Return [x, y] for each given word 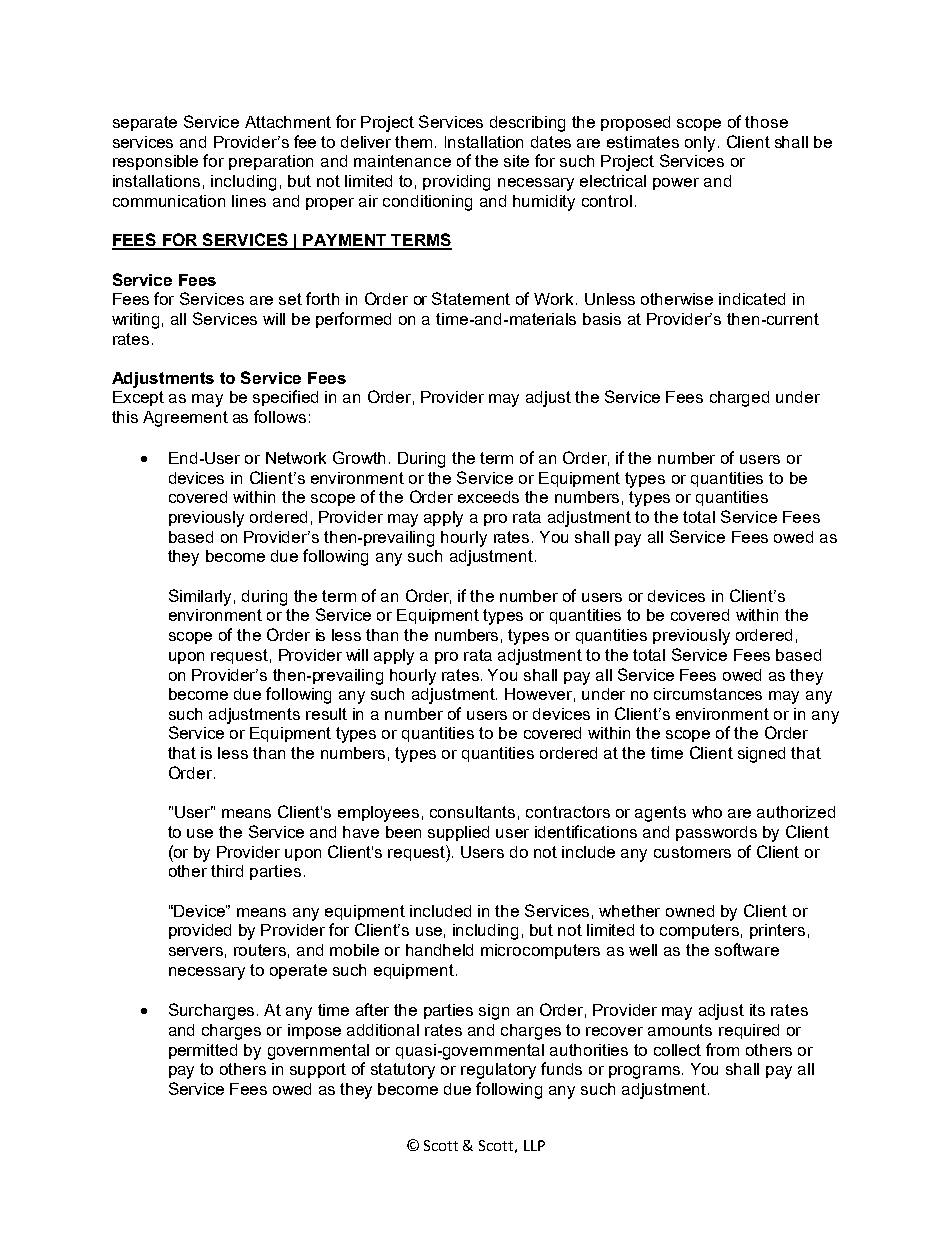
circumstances [708, 694]
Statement [471, 298]
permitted [203, 1051]
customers [692, 852]
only [702, 144]
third [227, 871]
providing [456, 183]
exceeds [488, 497]
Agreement [185, 419]
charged [739, 399]
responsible [155, 162]
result [326, 714]
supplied [458, 833]
